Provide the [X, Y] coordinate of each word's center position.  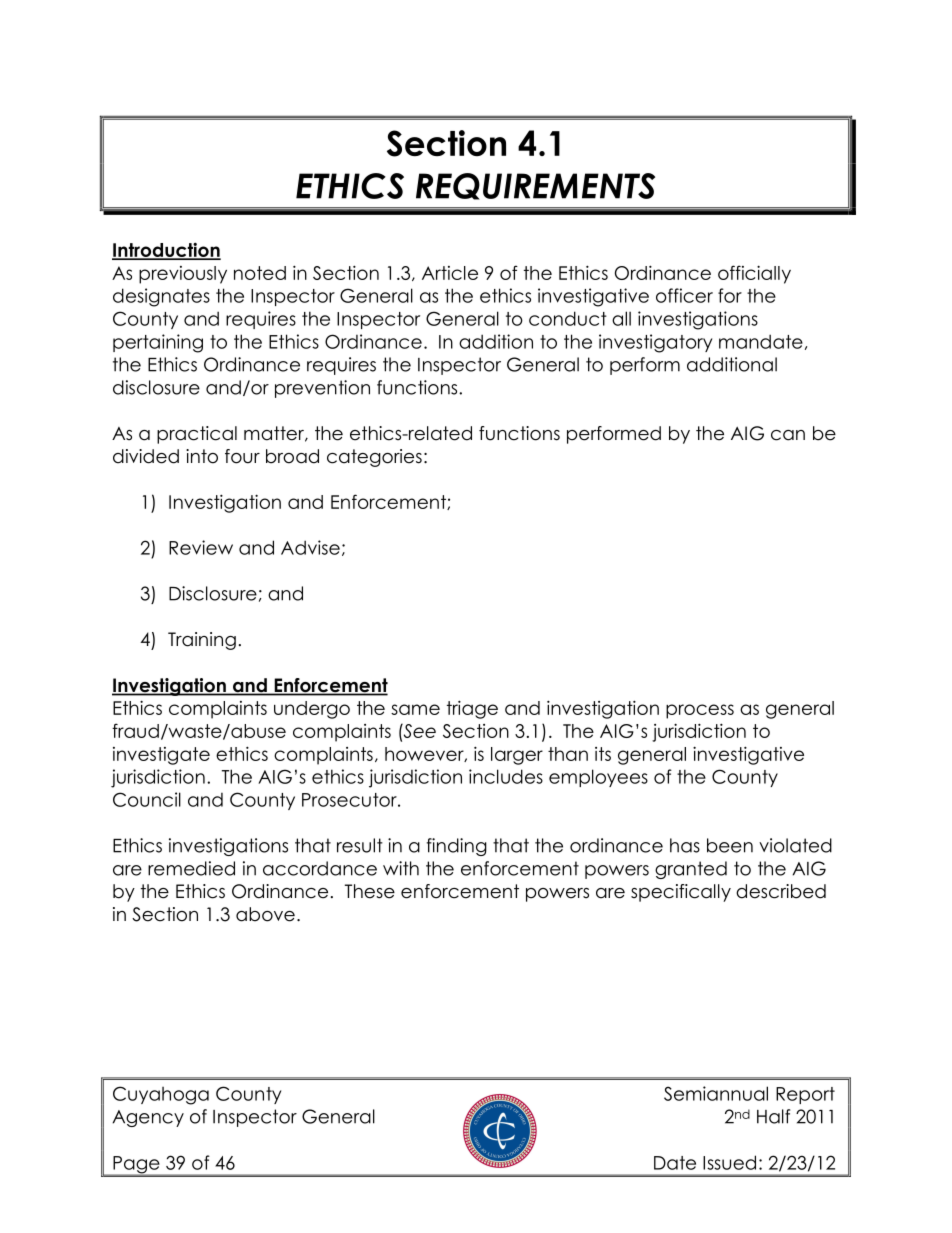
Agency [148, 1118]
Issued [729, 1162]
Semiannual [716, 1093]
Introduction [166, 250]
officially [754, 274]
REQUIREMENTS [535, 186]
